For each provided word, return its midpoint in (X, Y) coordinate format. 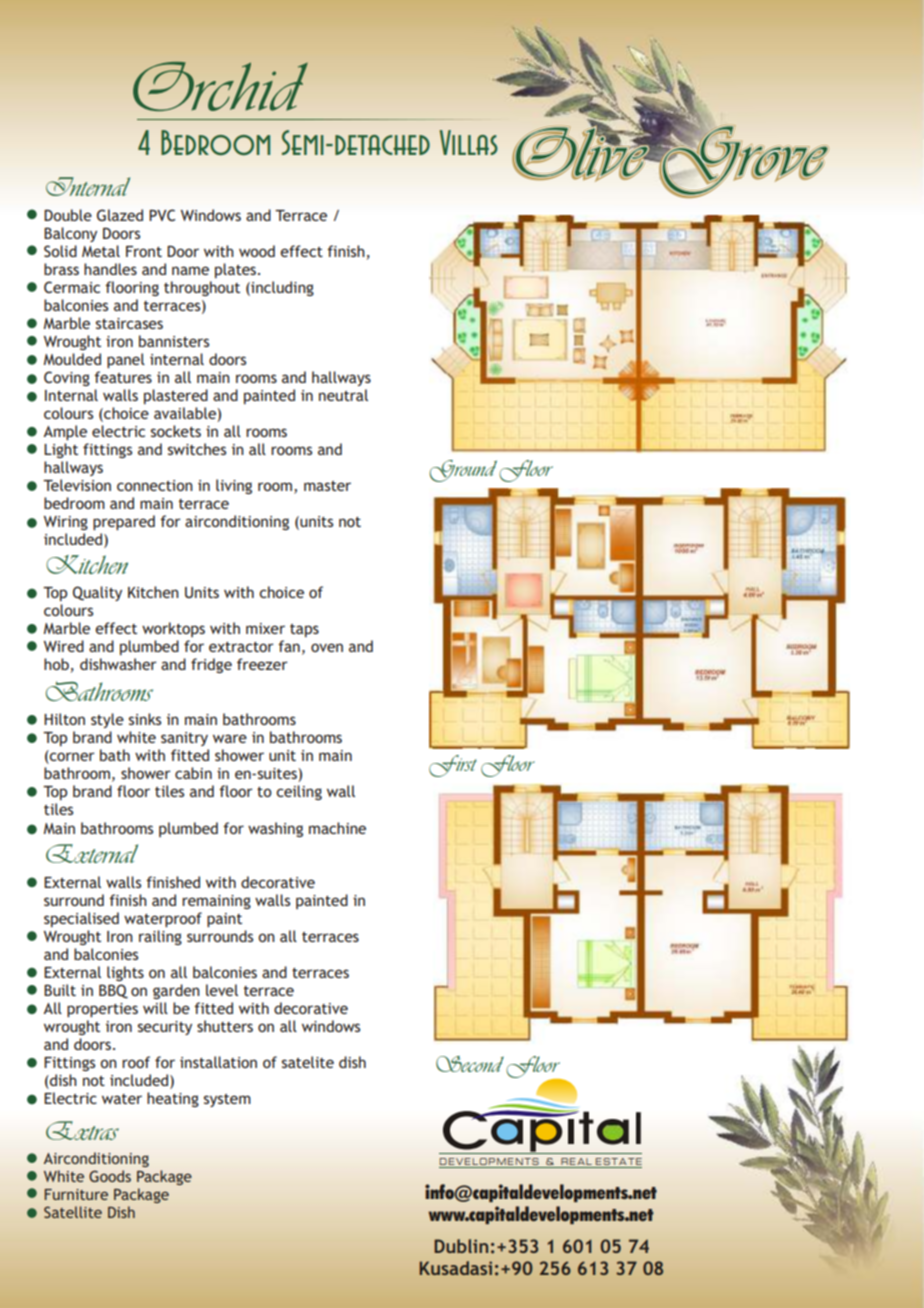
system (227, 1100)
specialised (81, 919)
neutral (343, 395)
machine (337, 828)
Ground (463, 471)
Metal (101, 251)
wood (257, 251)
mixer (265, 628)
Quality (97, 593)
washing (275, 829)
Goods (110, 1176)
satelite (308, 1062)
